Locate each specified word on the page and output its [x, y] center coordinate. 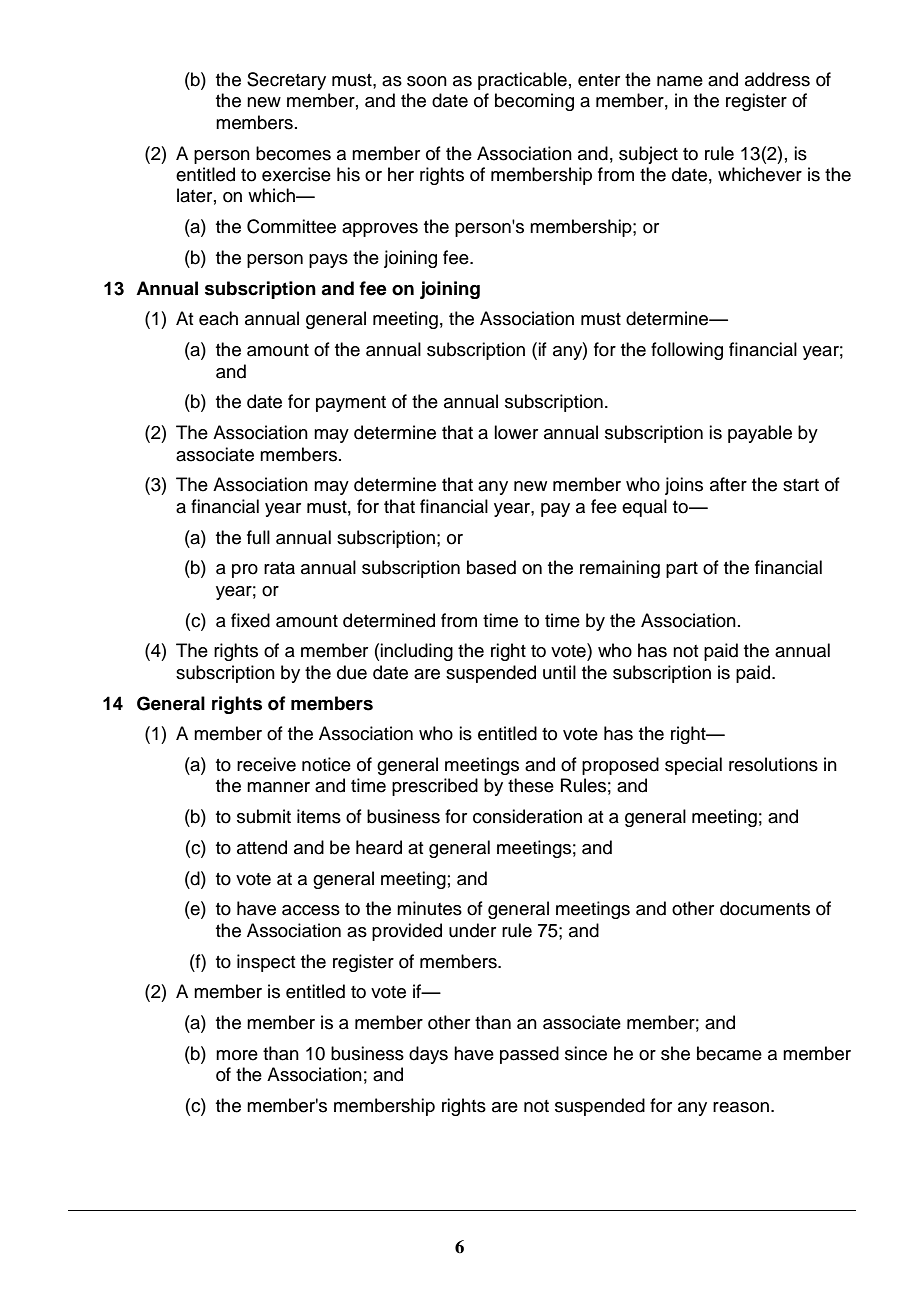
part [682, 570]
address [777, 79]
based [491, 567]
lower [516, 432]
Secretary [286, 81]
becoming [534, 102]
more [237, 1055]
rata [279, 568]
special [693, 766]
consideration [527, 816]
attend [262, 847]
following [687, 351]
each [218, 318]
